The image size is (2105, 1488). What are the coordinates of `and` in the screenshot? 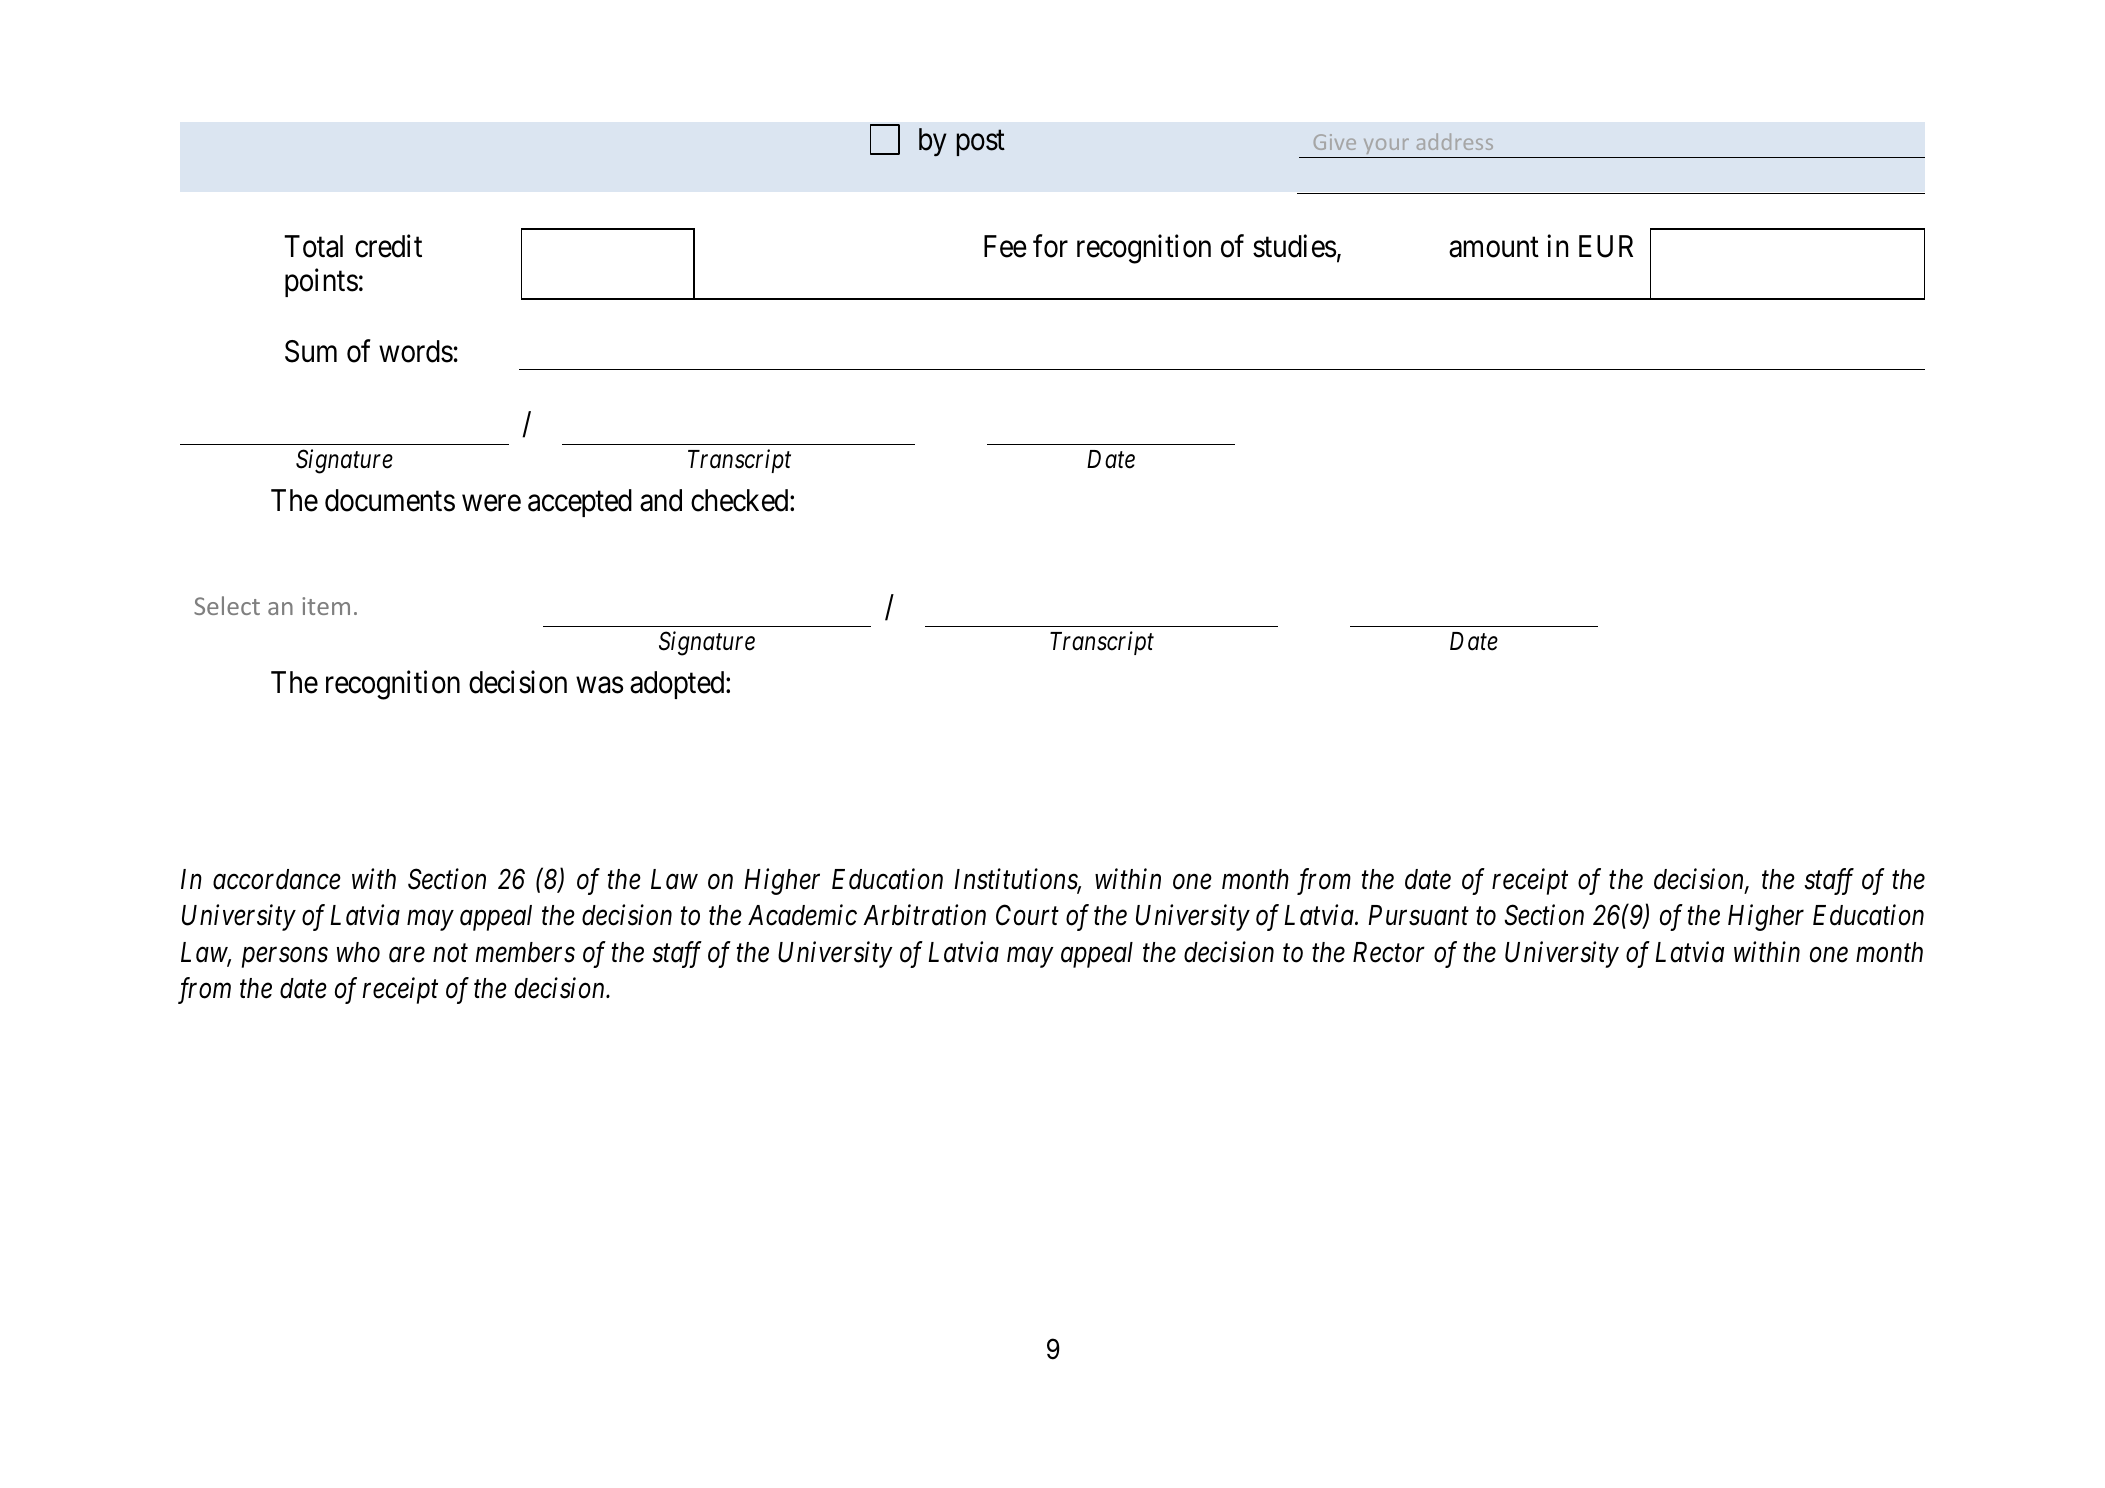 It's located at (661, 500).
